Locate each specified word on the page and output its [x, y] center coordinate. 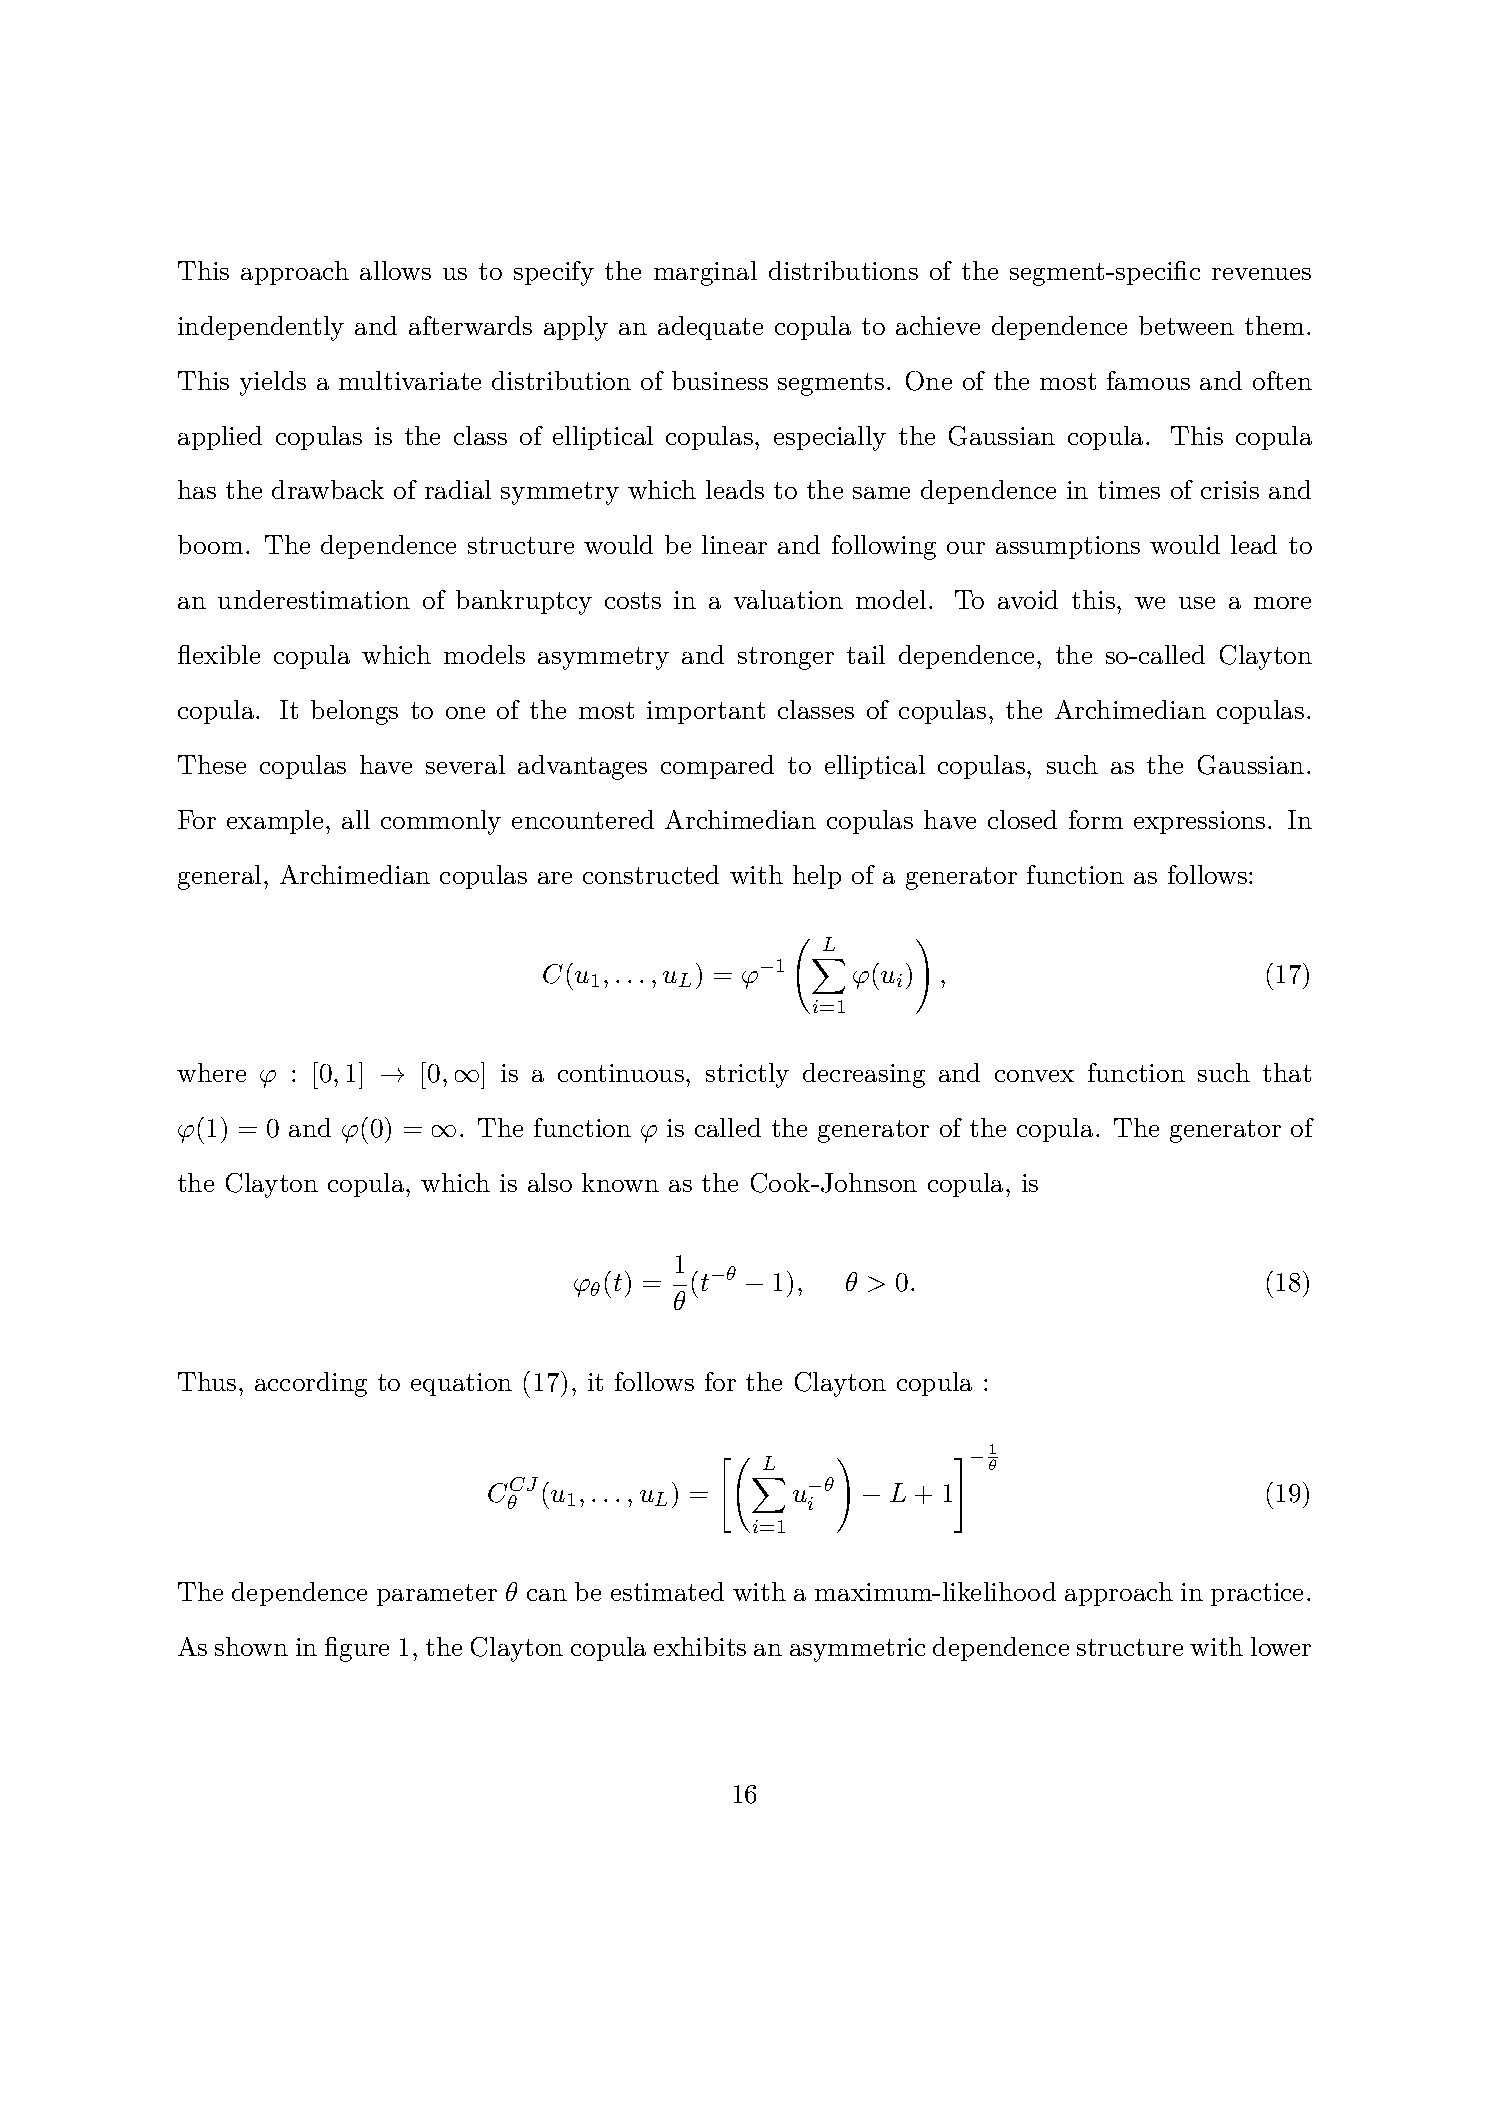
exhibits [700, 1646]
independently [261, 328]
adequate [710, 328]
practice [1257, 1594]
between [1186, 325]
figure [357, 1649]
